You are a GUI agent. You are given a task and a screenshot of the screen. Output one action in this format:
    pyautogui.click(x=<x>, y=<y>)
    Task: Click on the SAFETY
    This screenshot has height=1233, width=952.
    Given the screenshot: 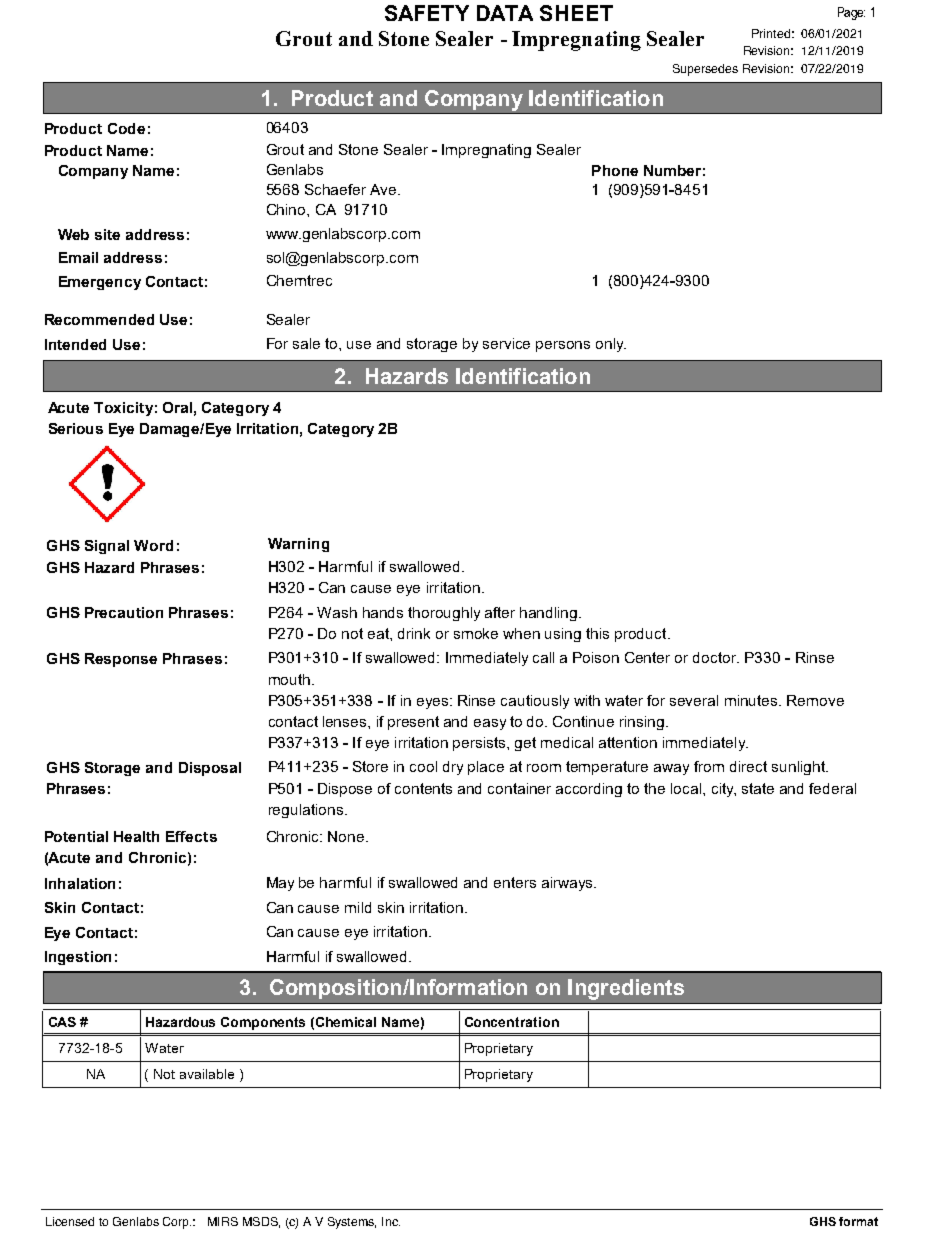 What is the action you would take?
    pyautogui.click(x=427, y=13)
